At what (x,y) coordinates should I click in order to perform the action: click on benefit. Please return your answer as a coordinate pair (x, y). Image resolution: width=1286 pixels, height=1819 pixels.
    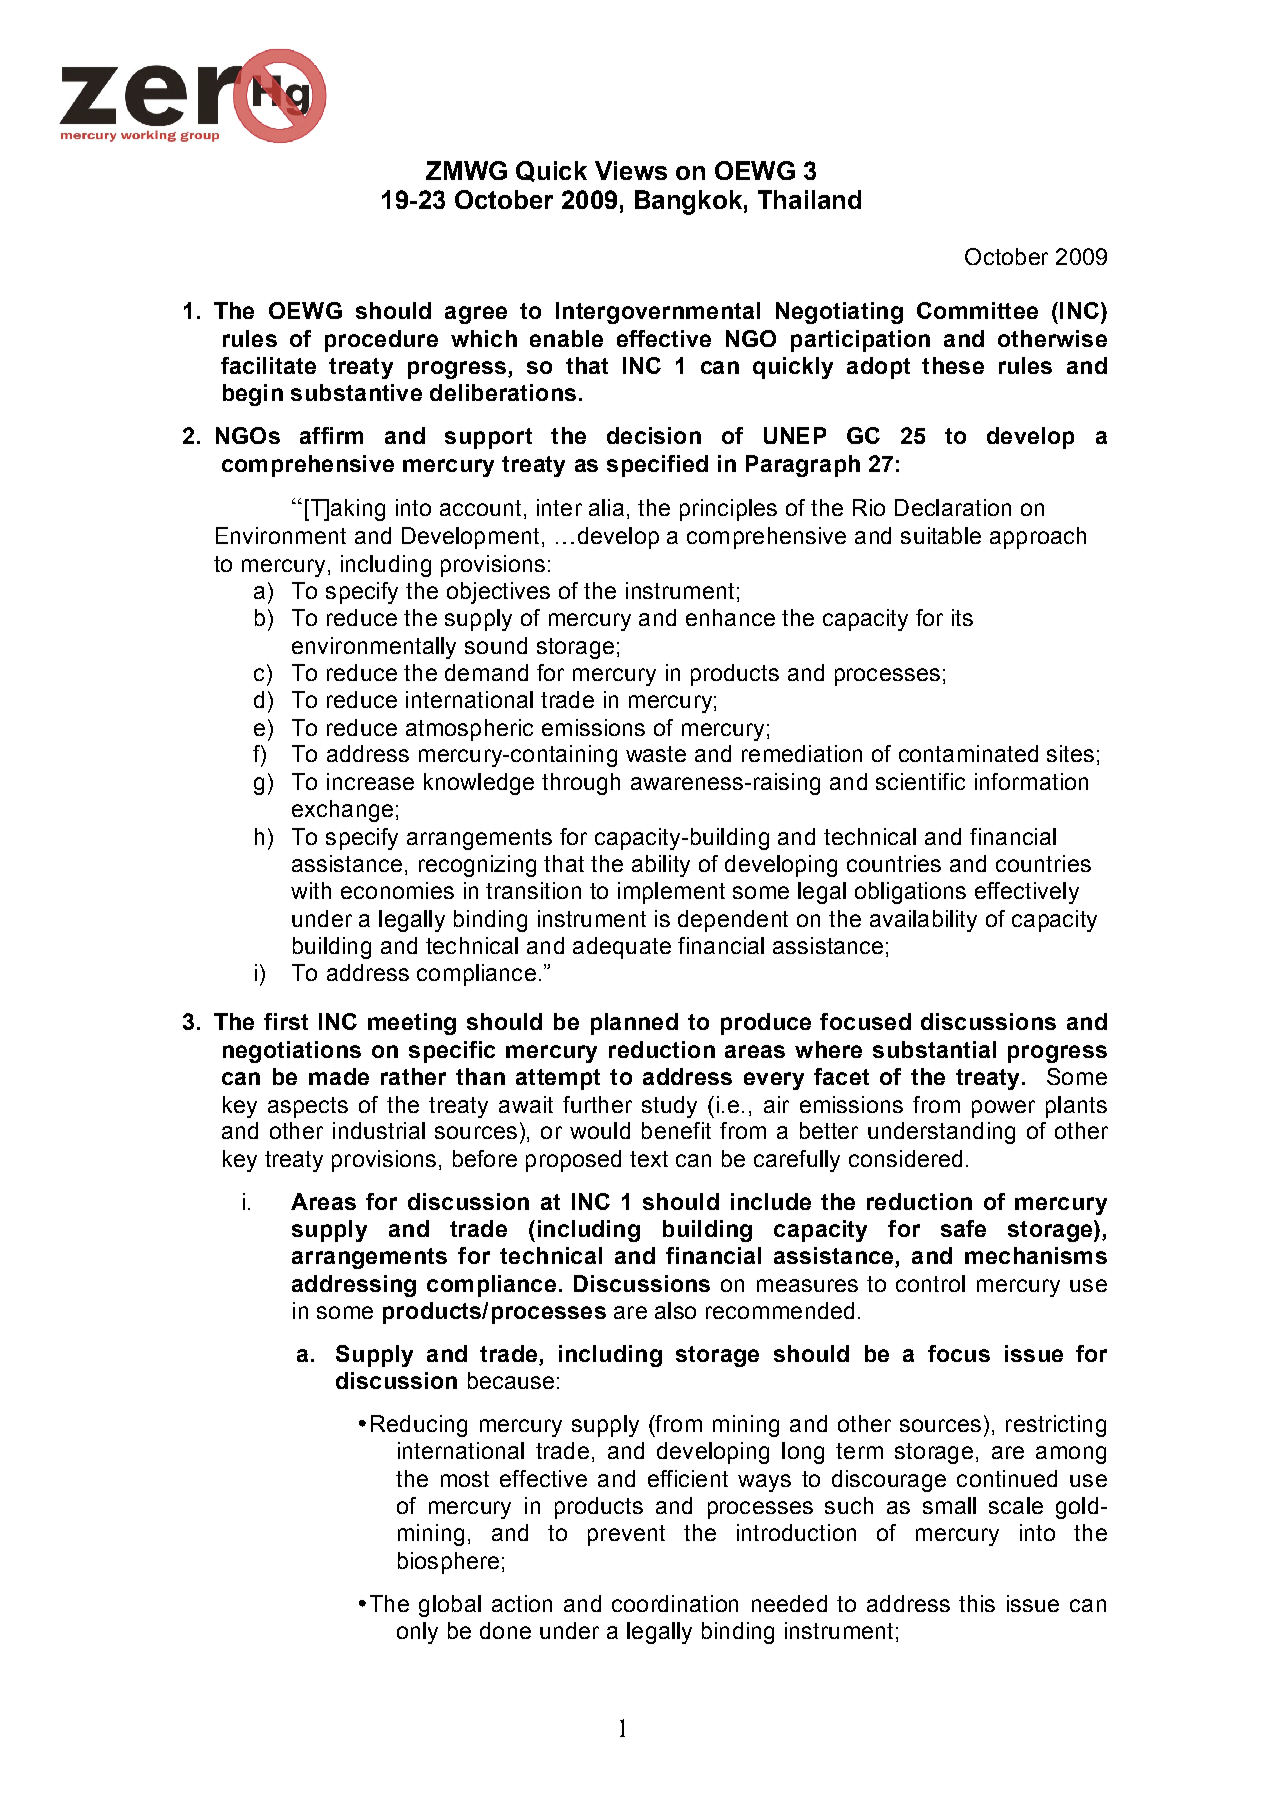
    Looking at the image, I should click on (676, 1130).
